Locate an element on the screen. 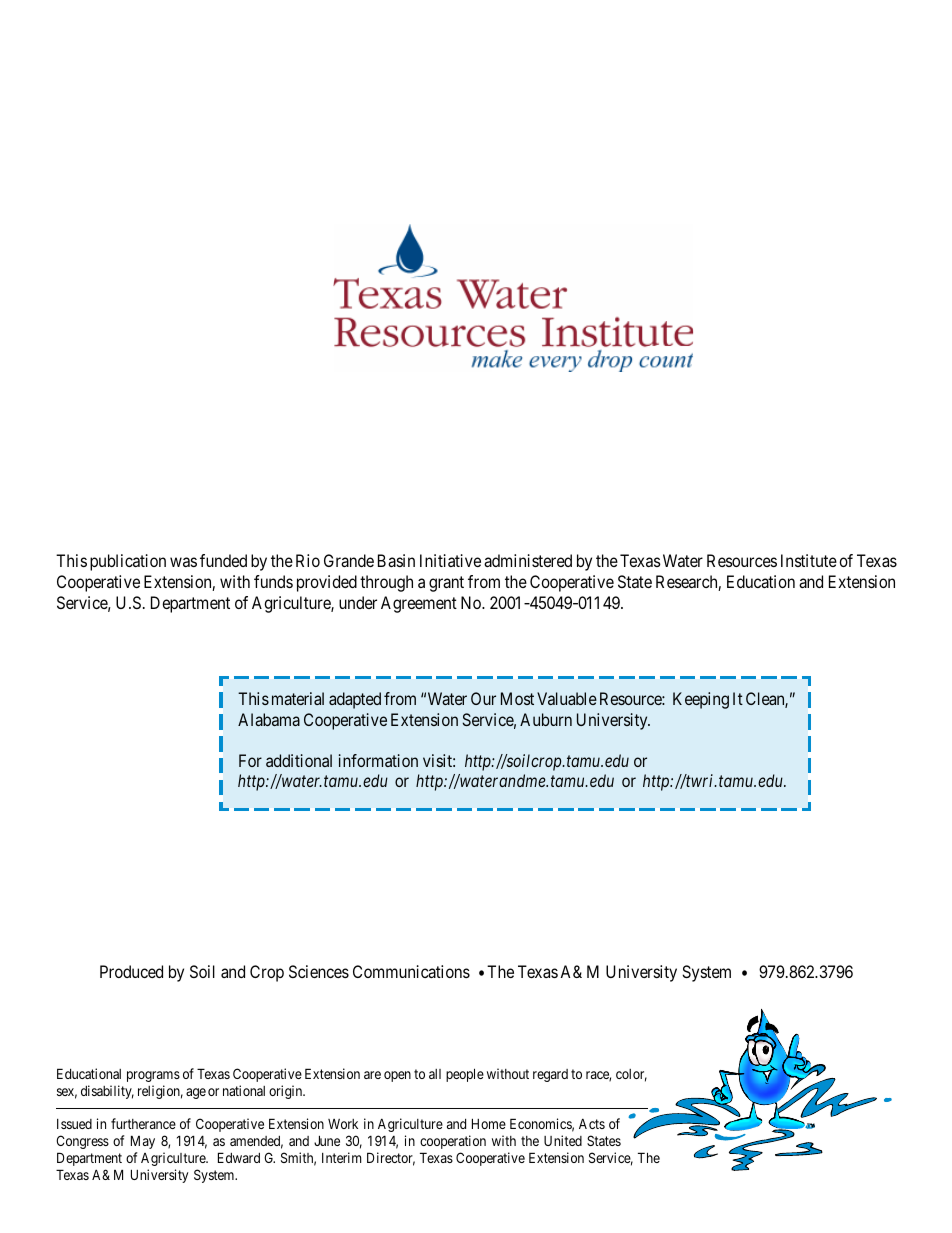  May is located at coordinates (143, 1142).
